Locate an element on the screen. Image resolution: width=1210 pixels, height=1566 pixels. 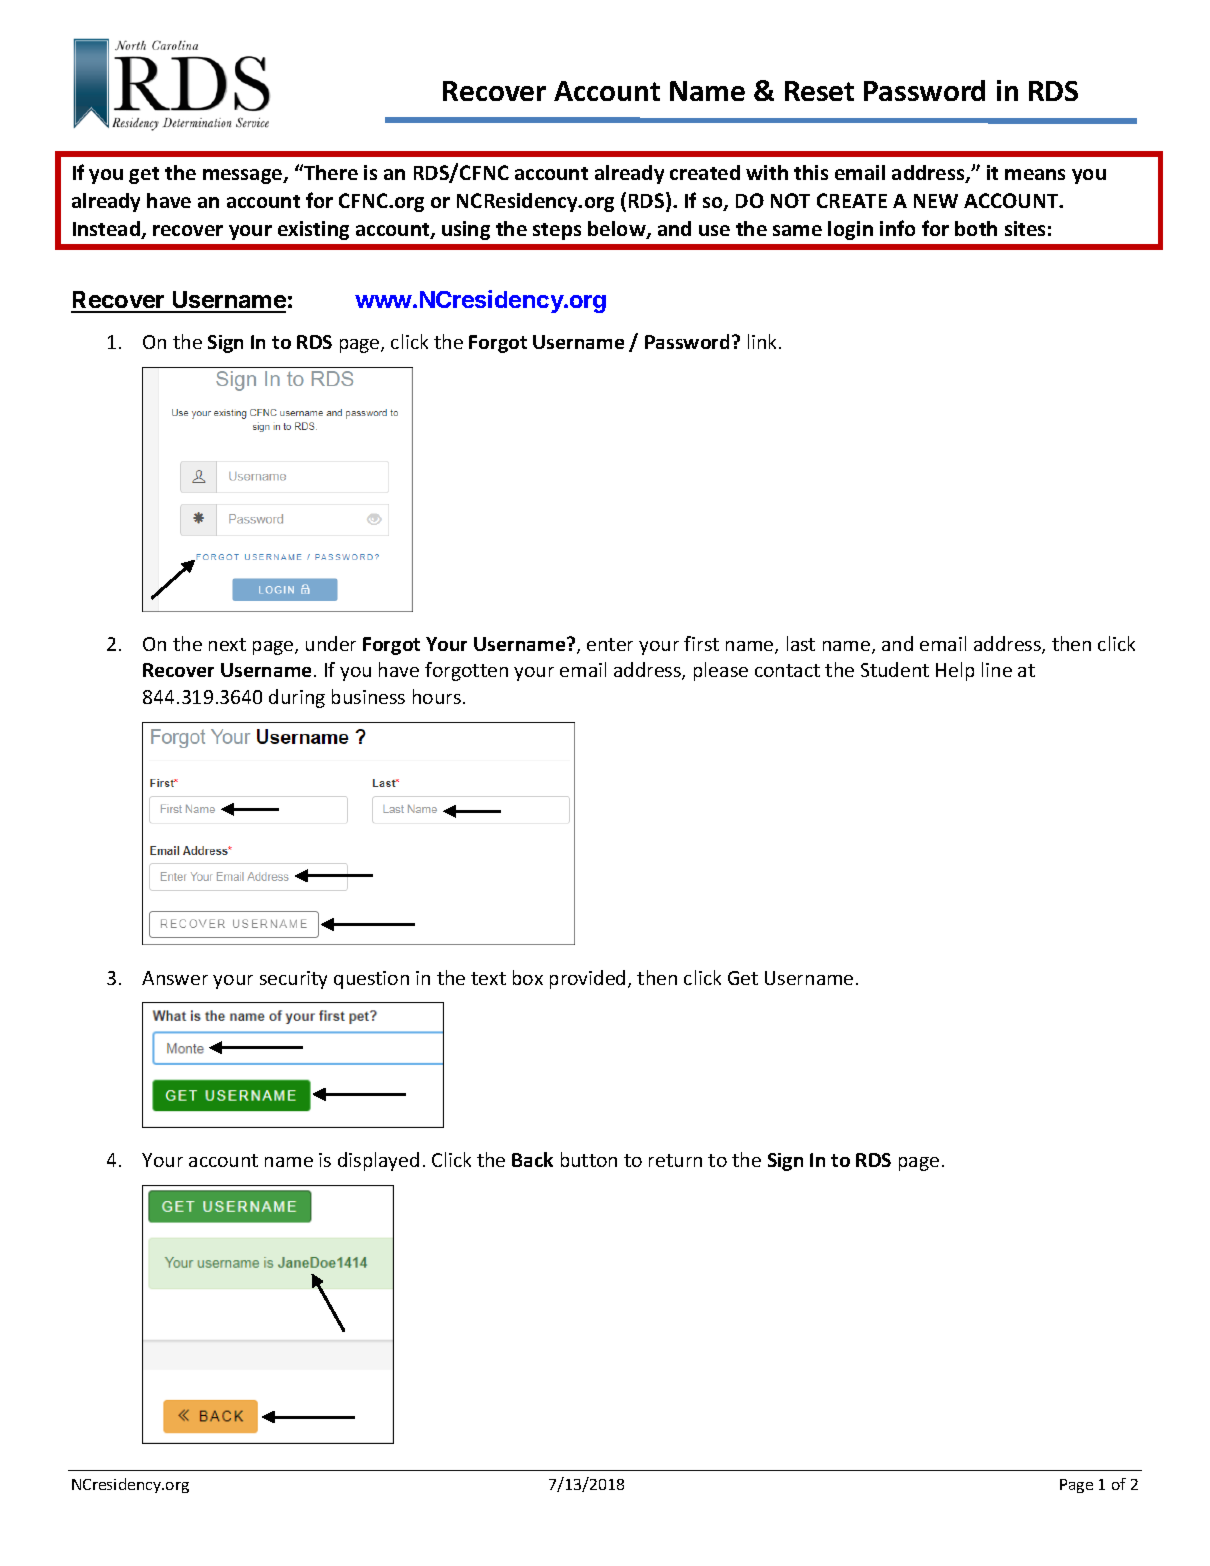
steps is located at coordinates (557, 231).
